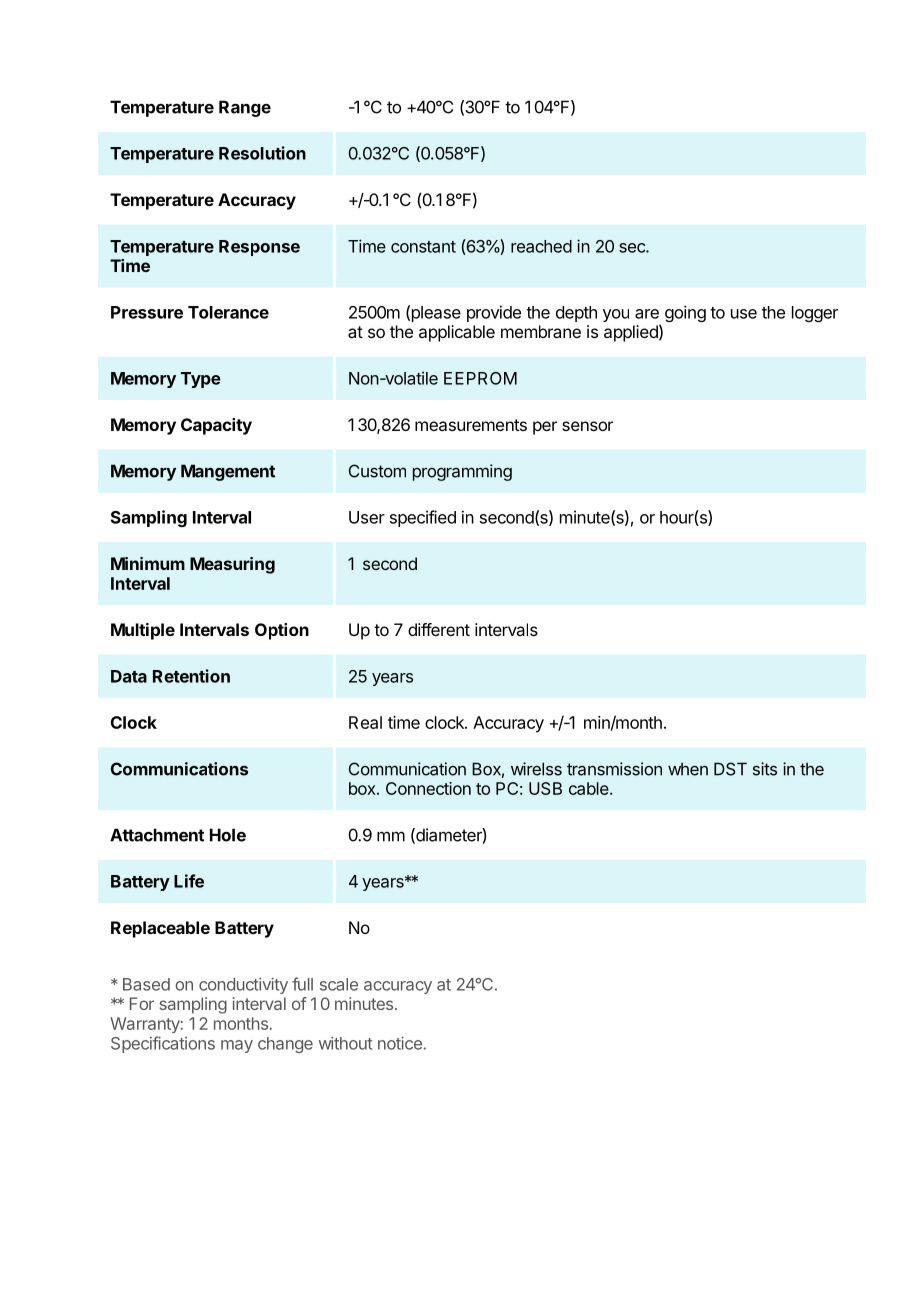 The width and height of the screenshot is (924, 1308). I want to click on Range, so click(245, 108).
